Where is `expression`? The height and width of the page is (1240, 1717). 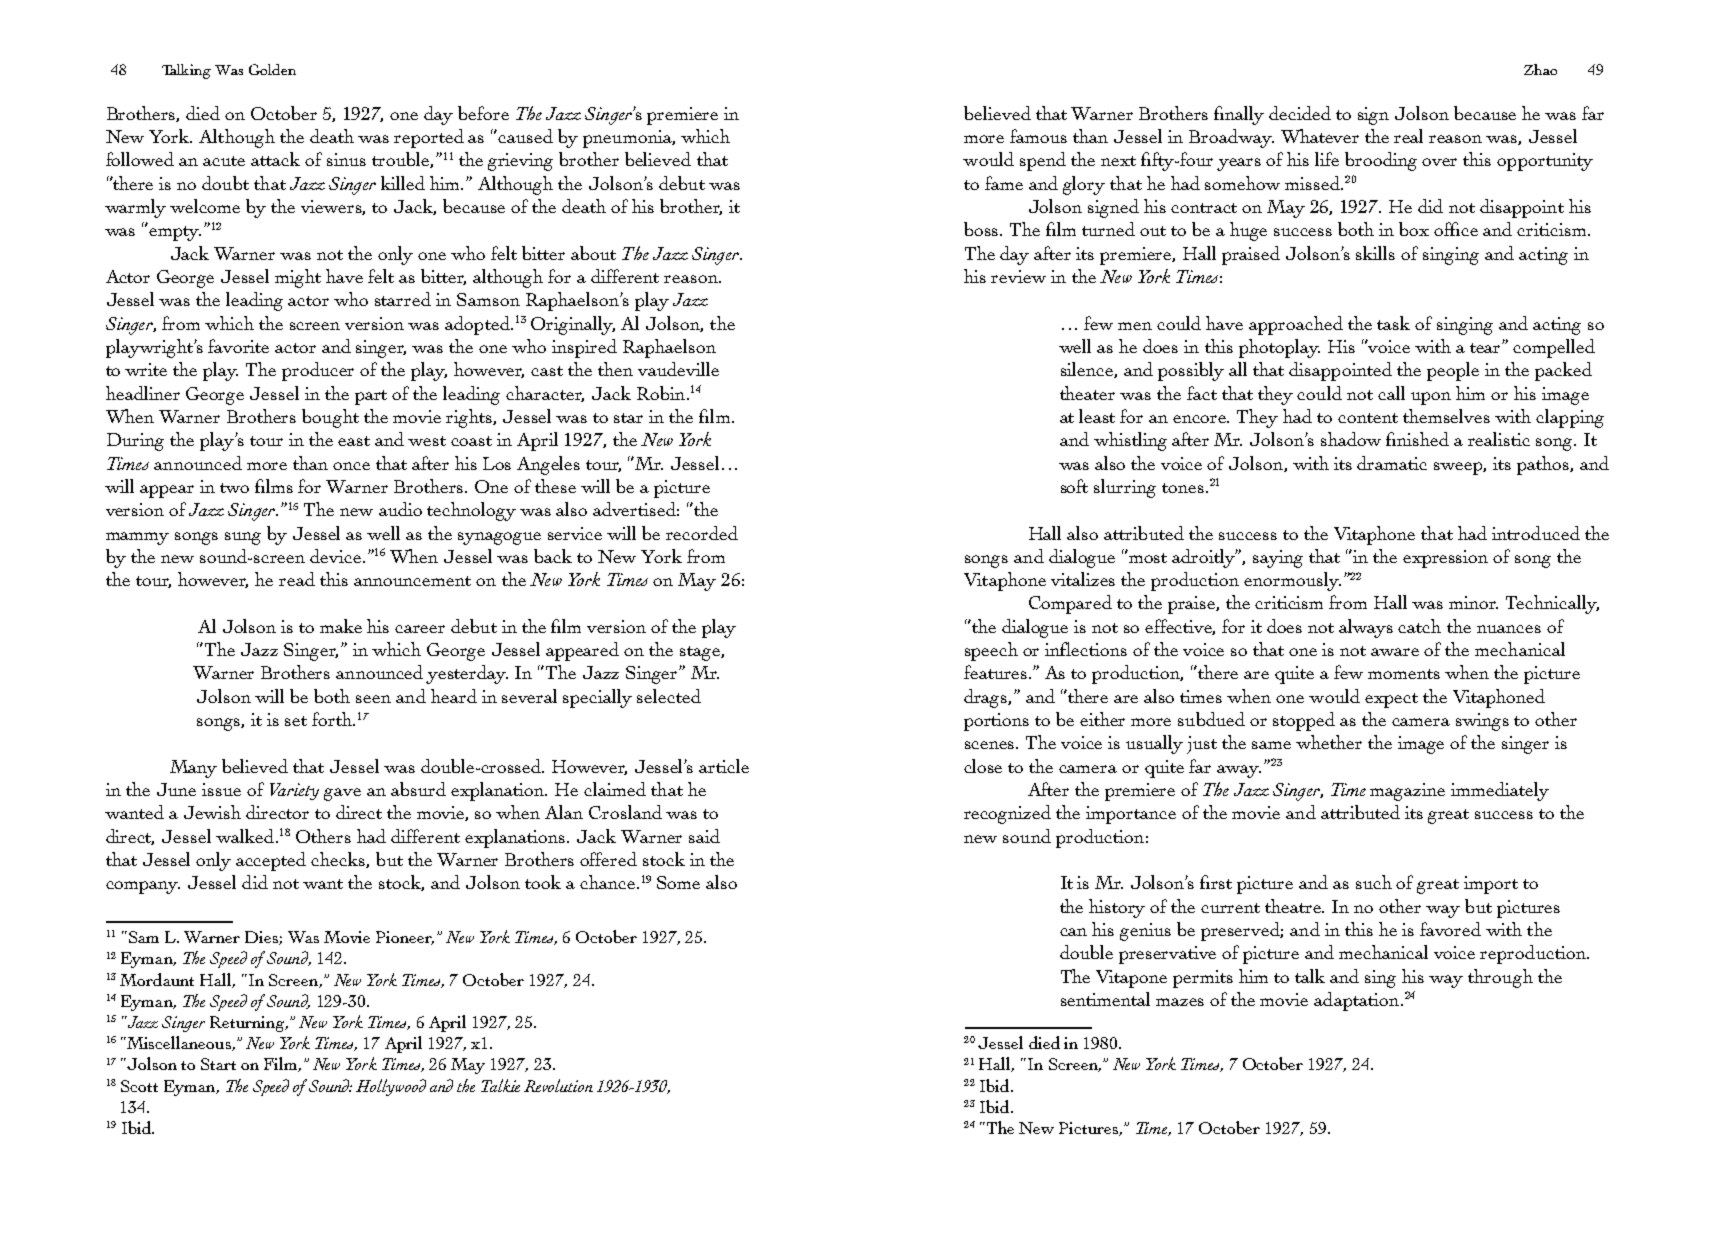
expression is located at coordinates (1445, 559).
